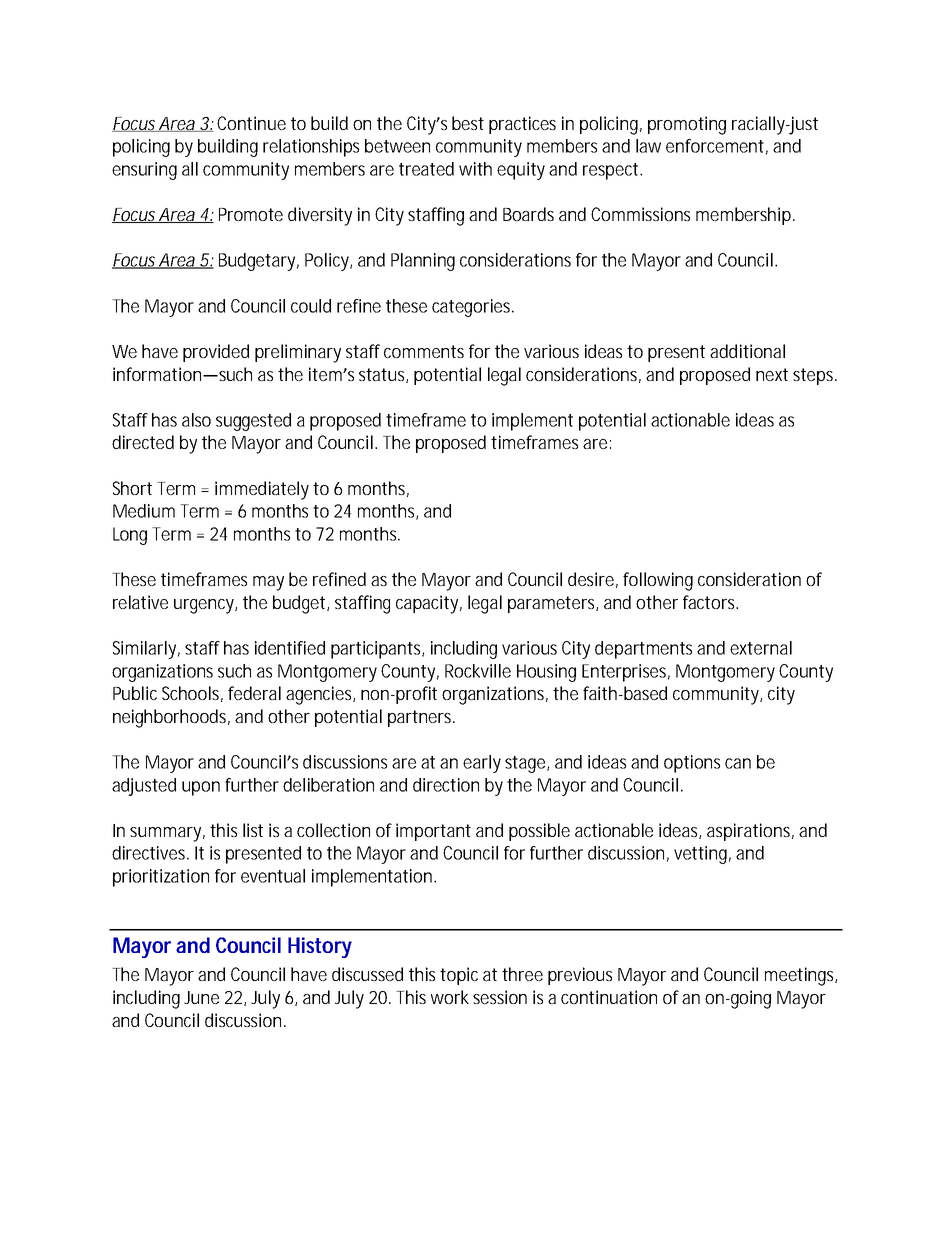  I want to click on Continue, so click(251, 123).
